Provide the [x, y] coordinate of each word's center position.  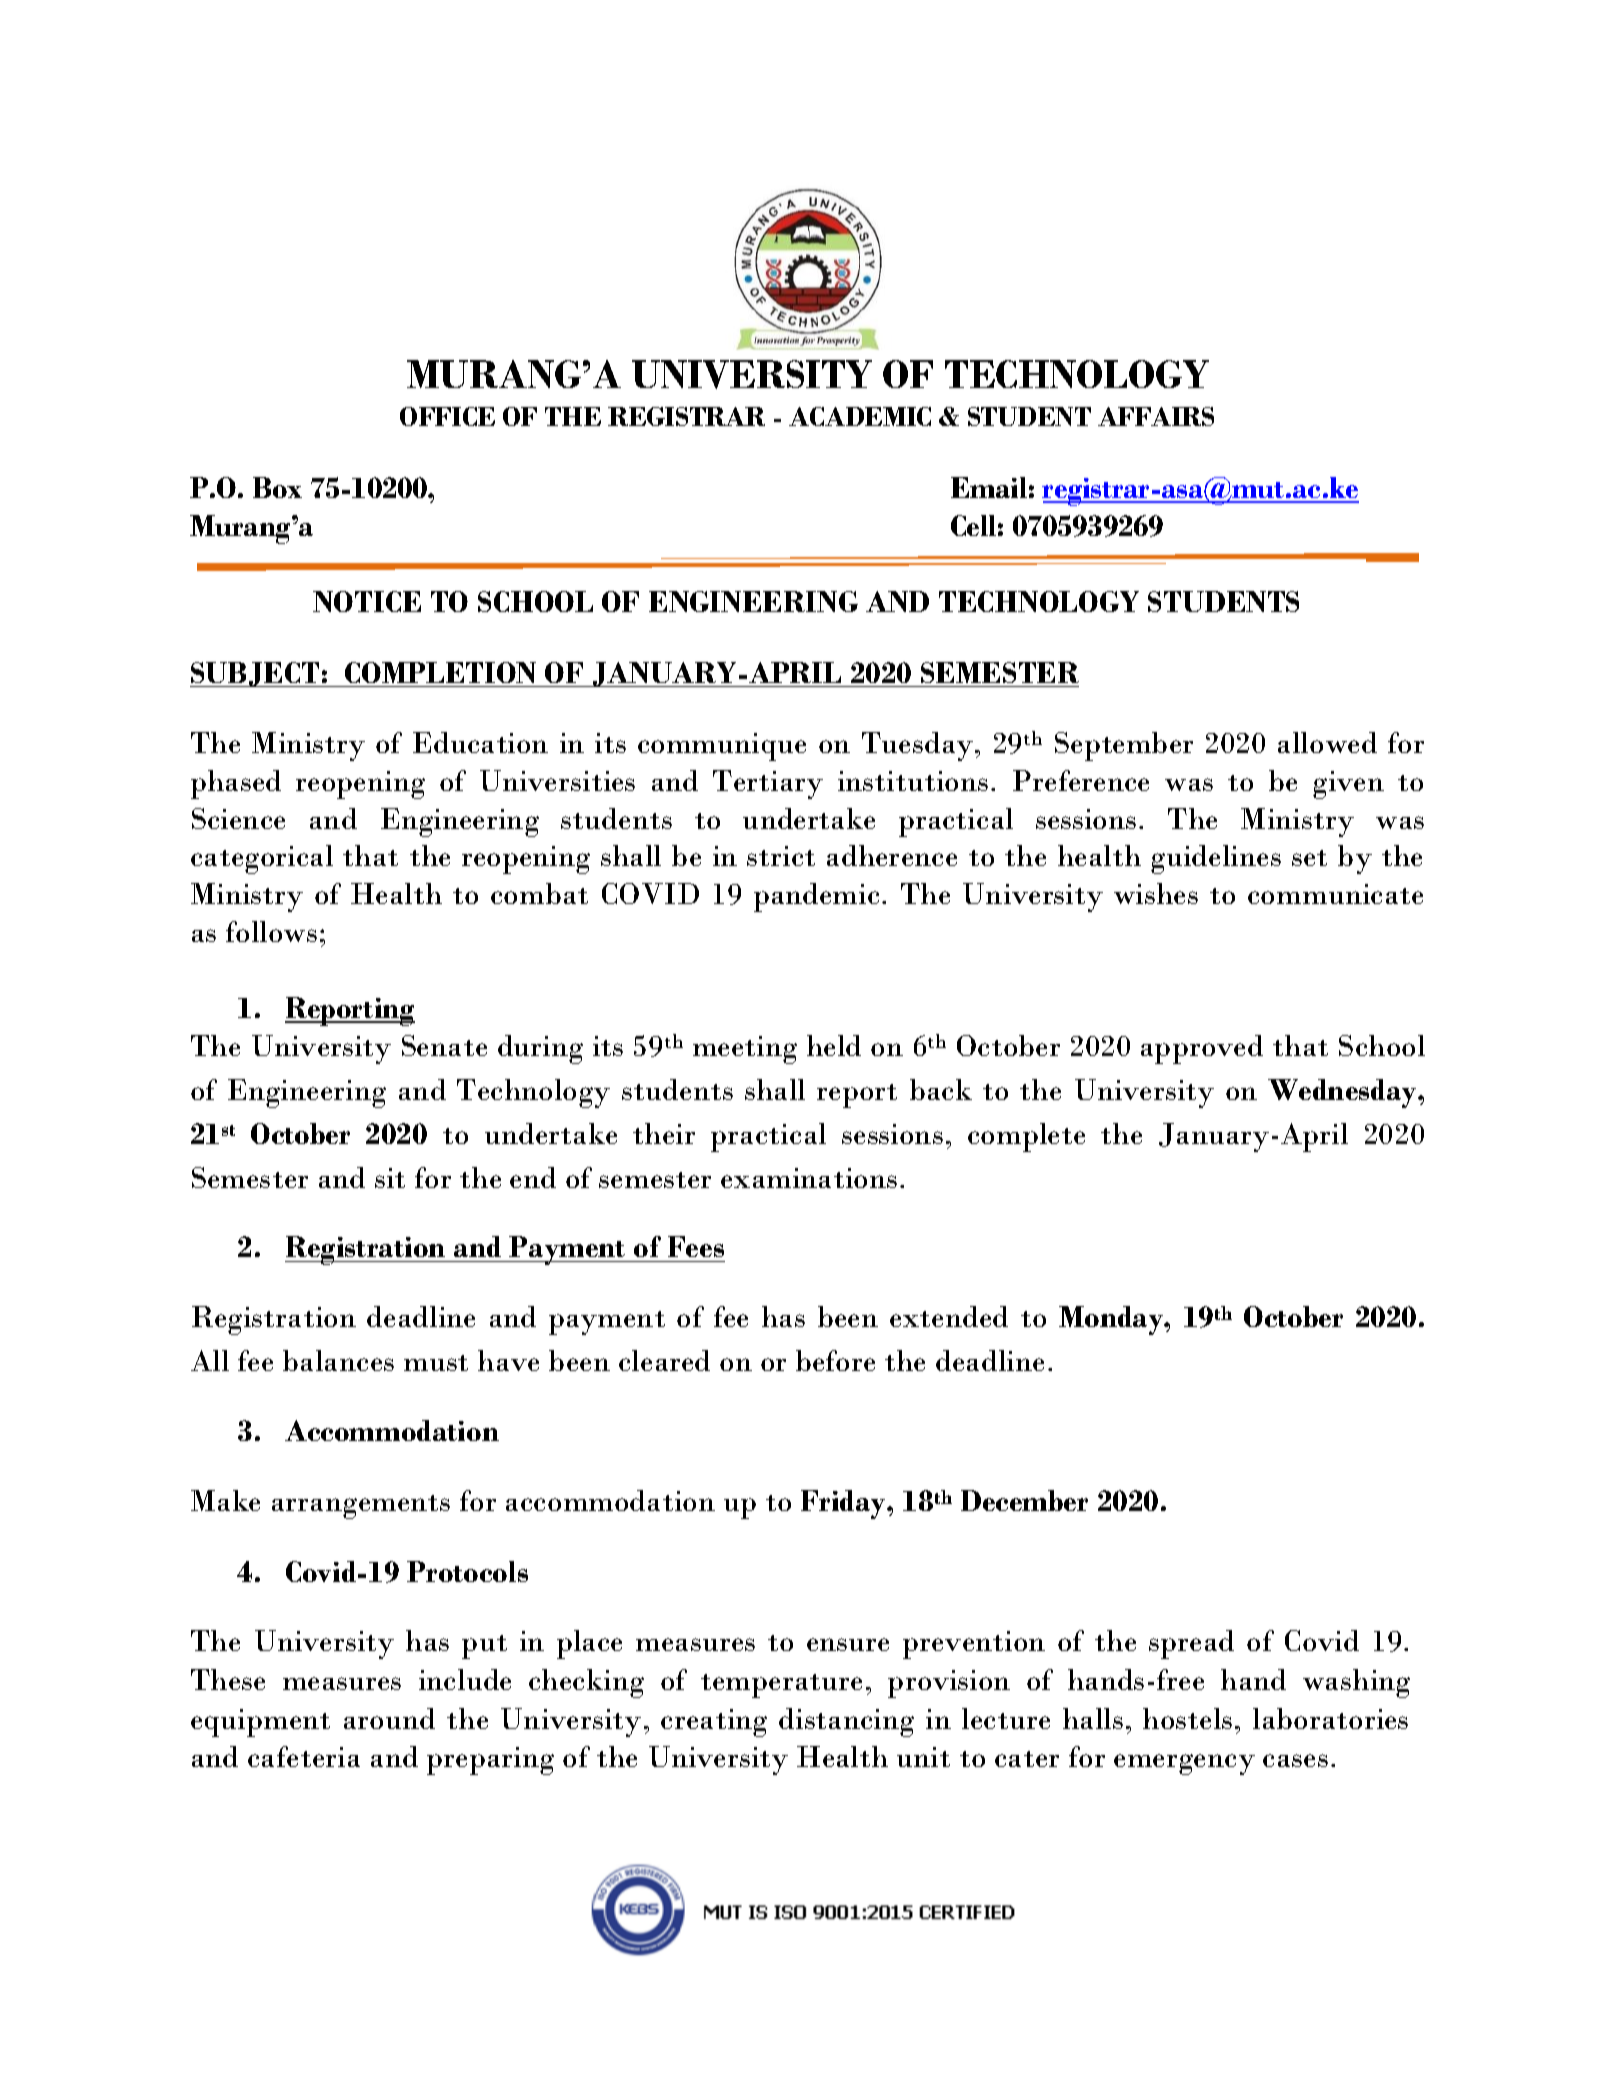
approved [1202, 1049]
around [389, 1718]
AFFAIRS [1156, 416]
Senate [444, 1045]
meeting [745, 1050]
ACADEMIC [860, 416]
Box [277, 487]
